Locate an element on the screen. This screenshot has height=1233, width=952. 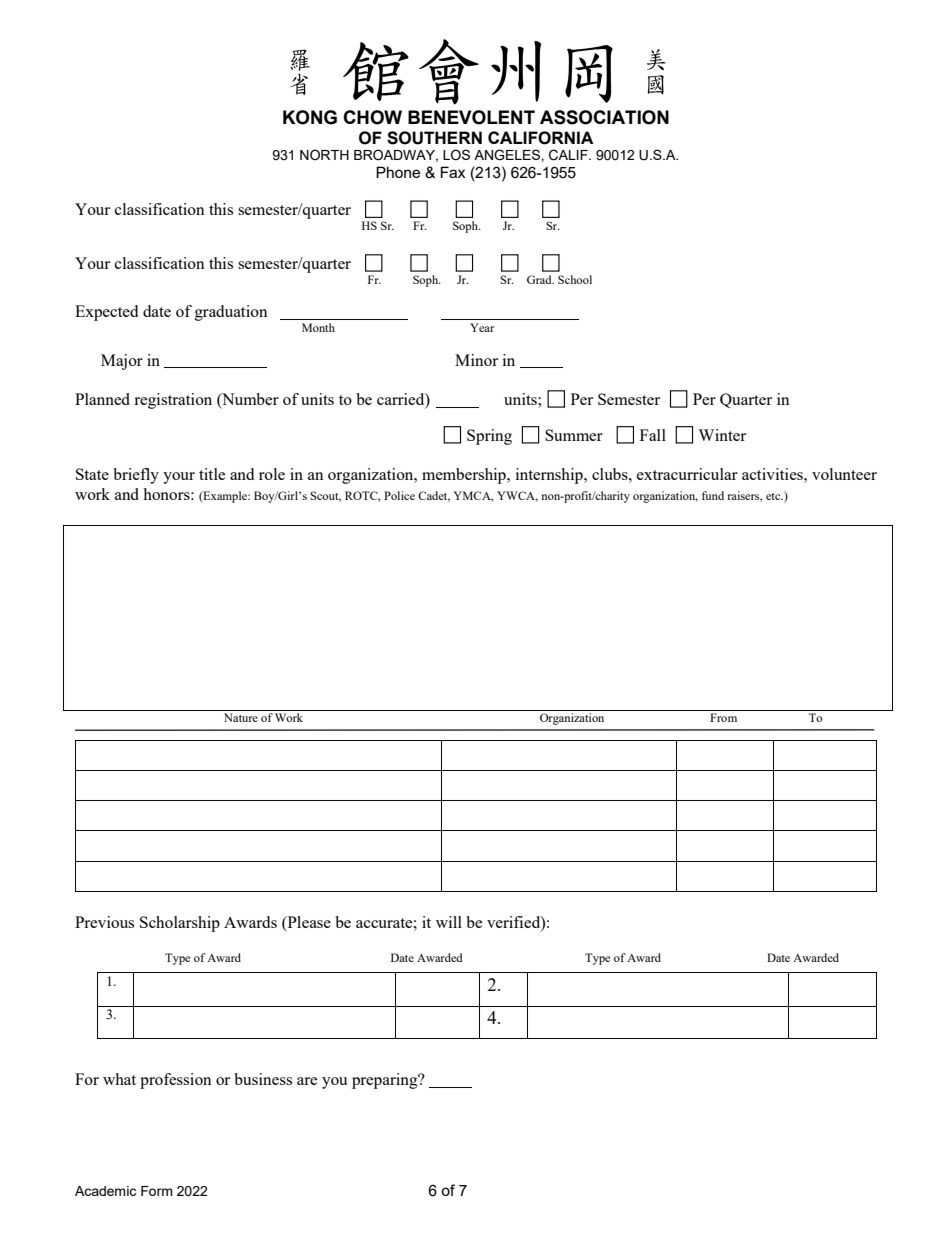
will is located at coordinates (449, 922).
